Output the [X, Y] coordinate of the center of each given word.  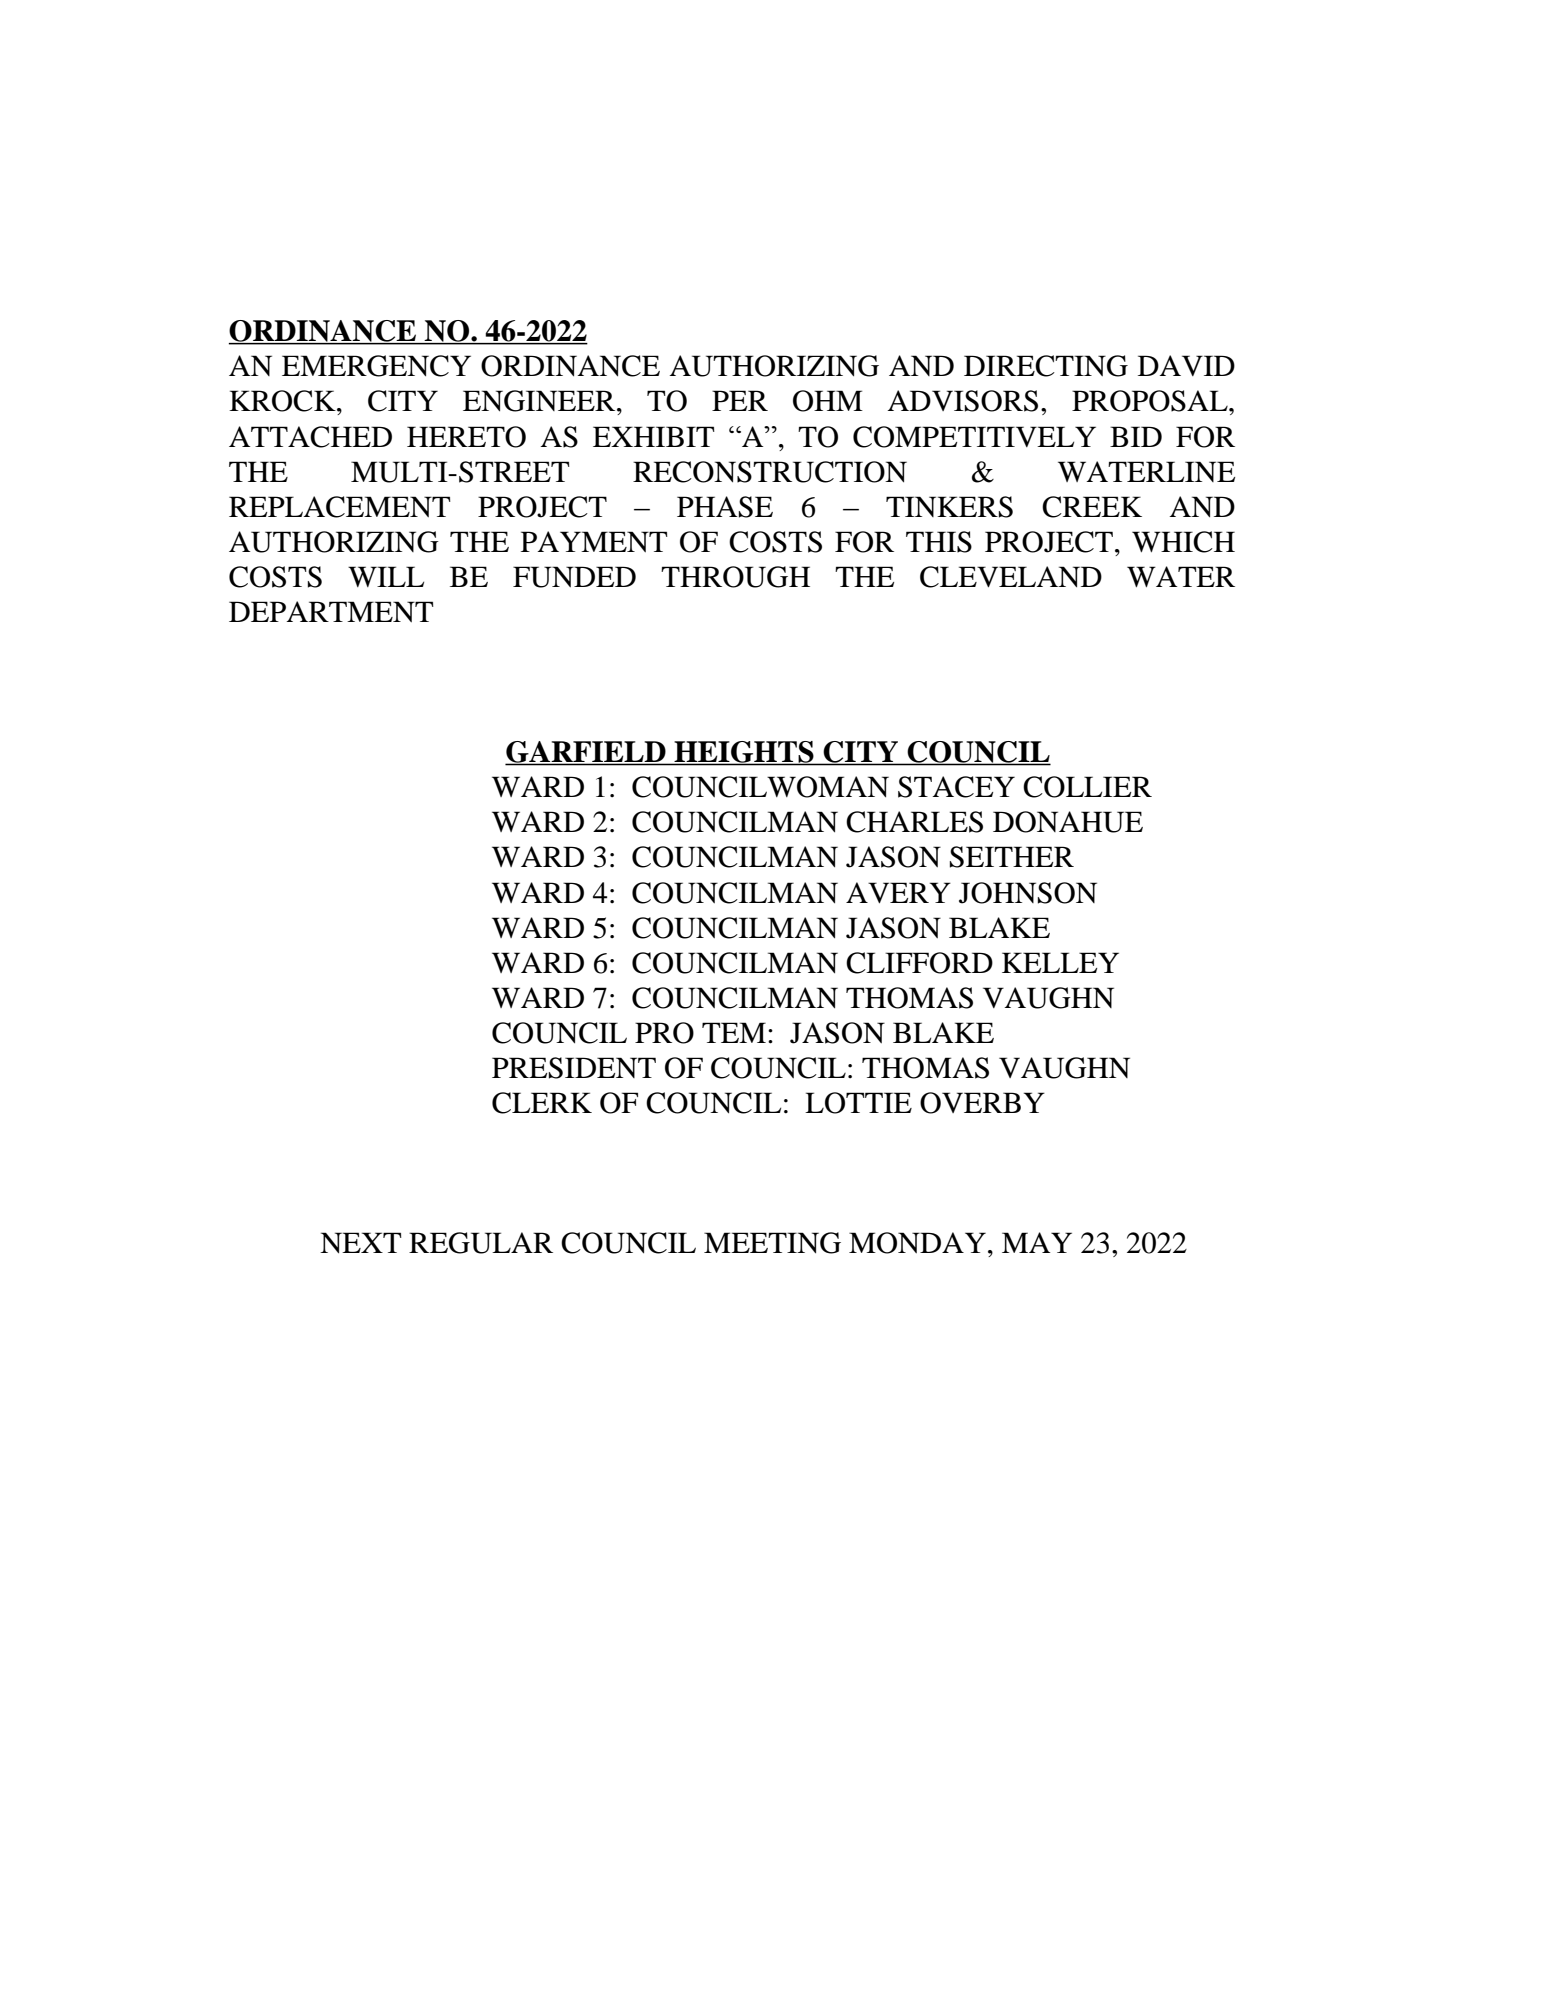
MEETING [772, 1243]
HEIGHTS [744, 753]
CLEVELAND [1011, 577]
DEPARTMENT [331, 612]
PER [740, 400]
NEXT [361, 1242]
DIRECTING [1046, 366]
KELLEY [1060, 962]
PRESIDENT [574, 1068]
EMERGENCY [376, 366]
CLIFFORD [919, 963]
